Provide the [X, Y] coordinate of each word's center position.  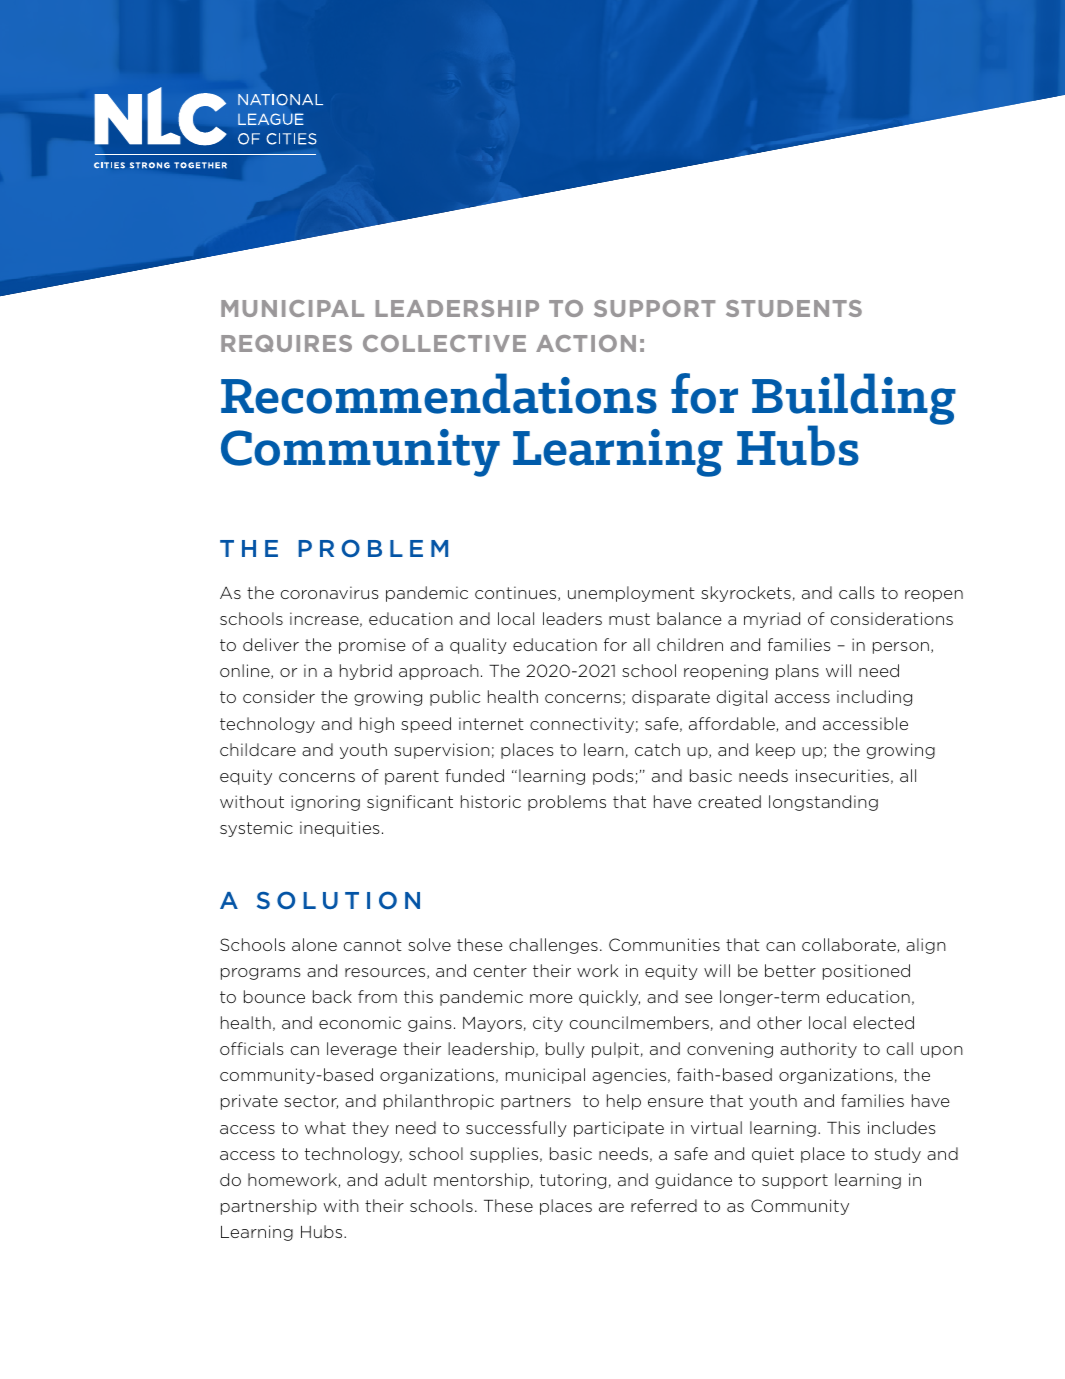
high [377, 725]
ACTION [586, 343]
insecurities [842, 775]
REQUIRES [286, 343]
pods [614, 777]
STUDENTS [794, 308]
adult [406, 1179]
